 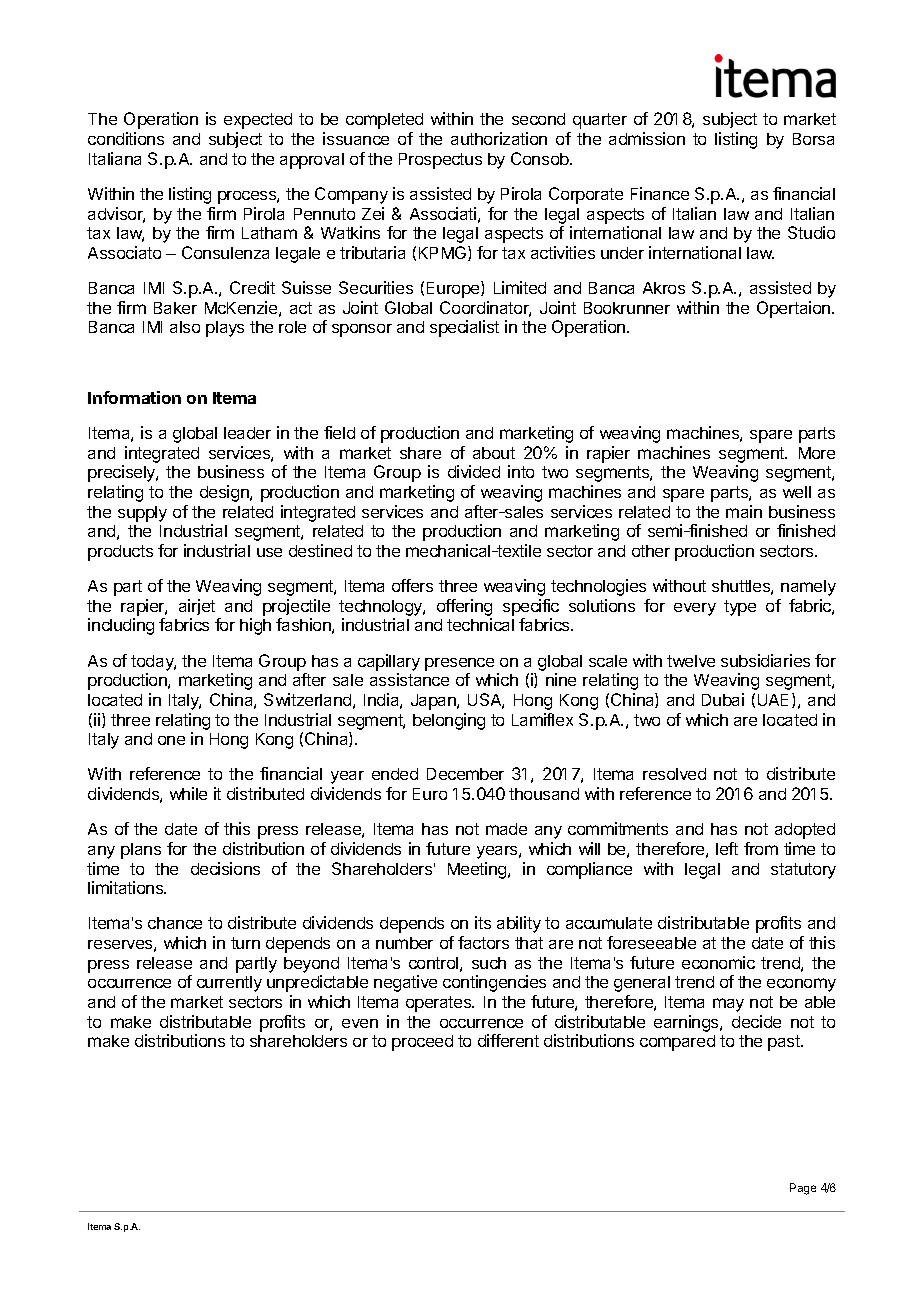 What do you see at coordinates (506, 829) in the screenshot?
I see `made` at bounding box center [506, 829].
